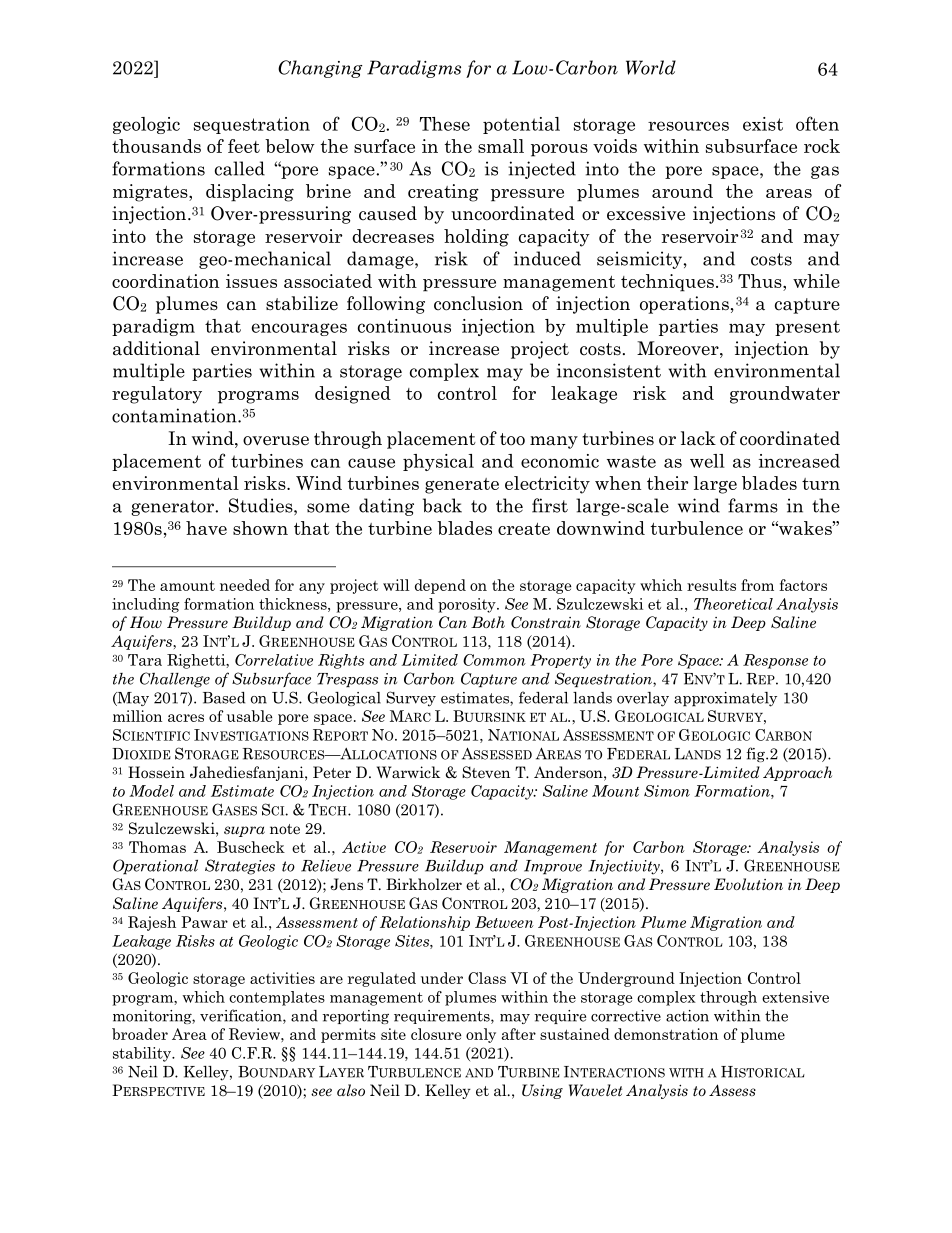 The height and width of the document is (1233, 952). What do you see at coordinates (468, 605) in the document?
I see `porosity` at bounding box center [468, 605].
